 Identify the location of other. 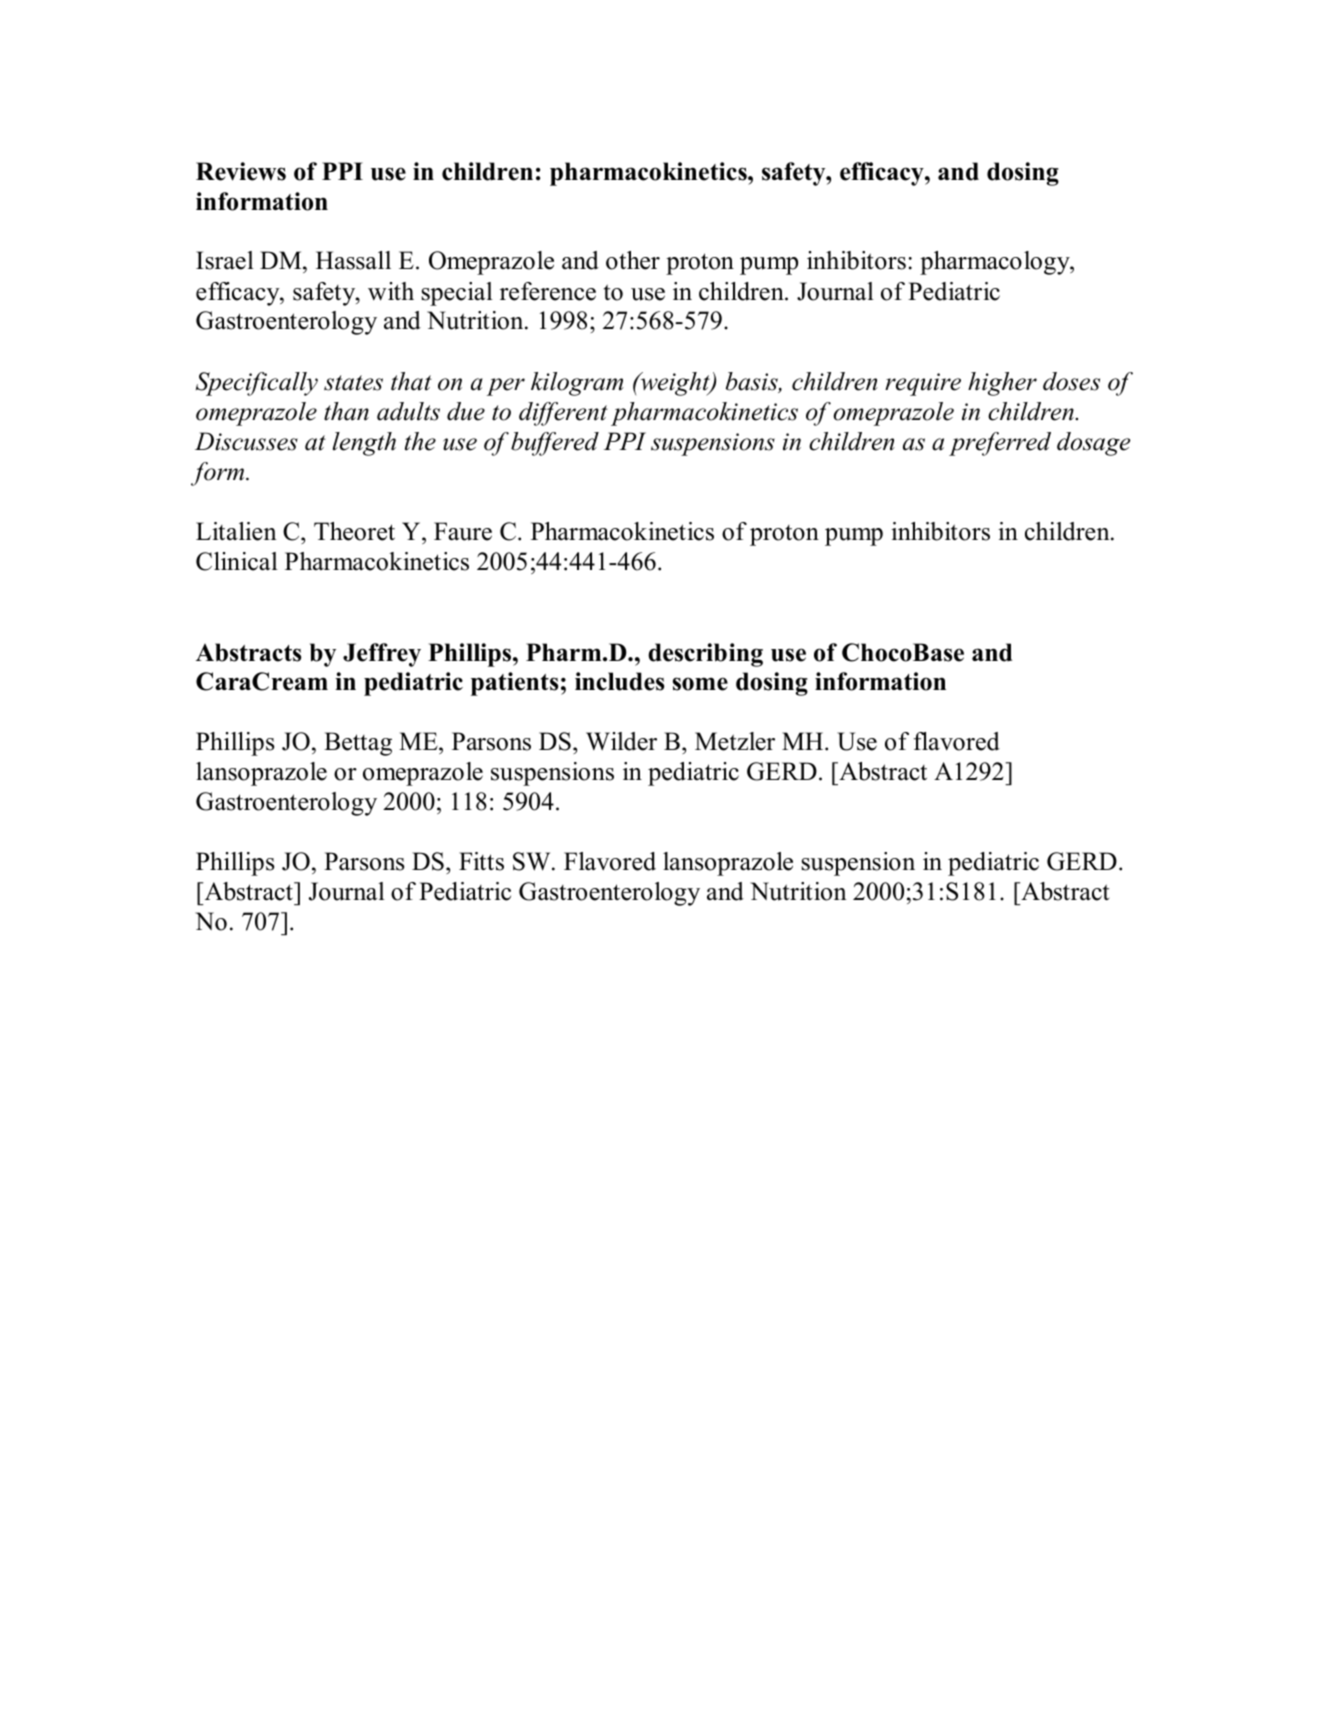
(633, 260).
